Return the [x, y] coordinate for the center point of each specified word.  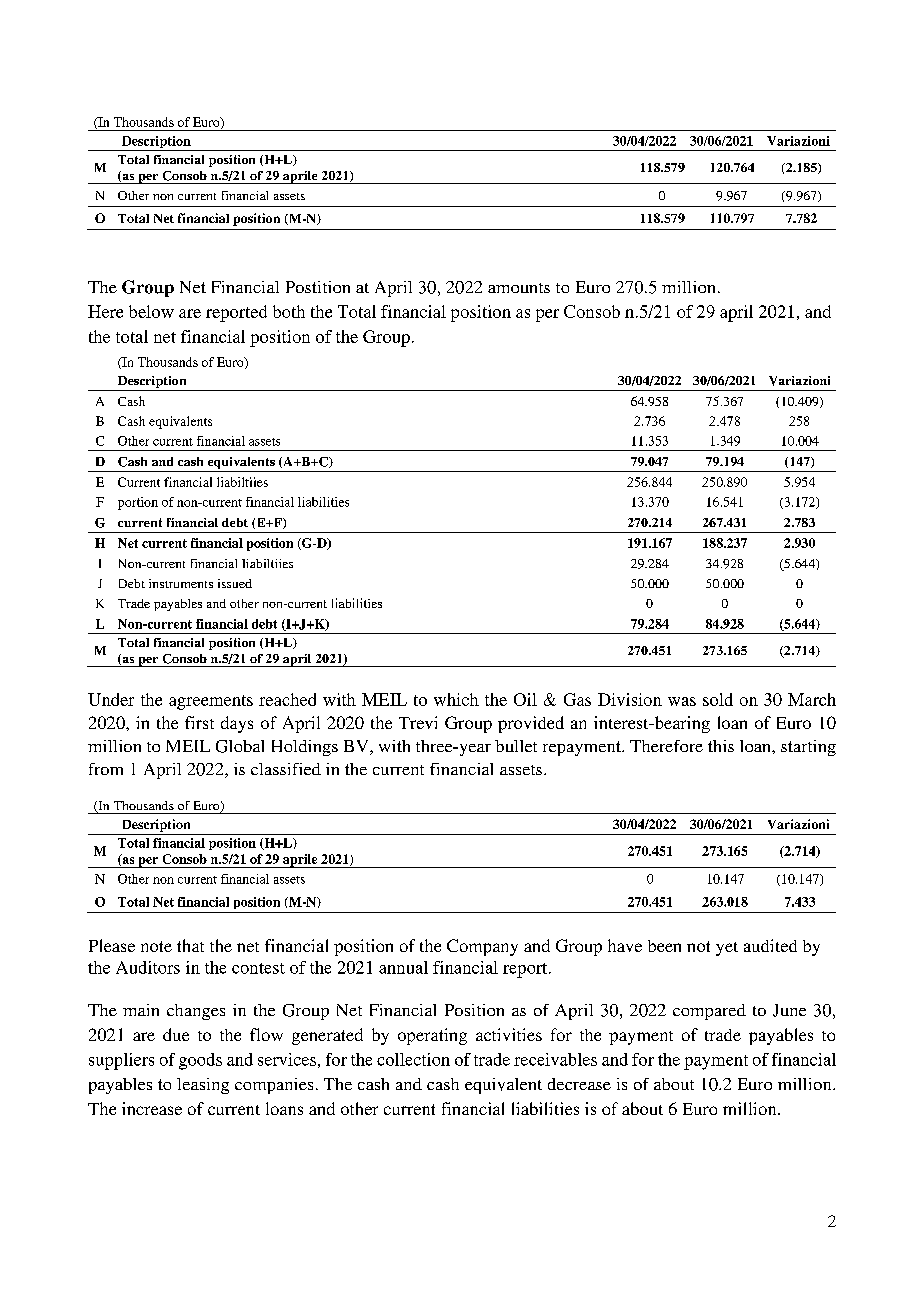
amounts [519, 288]
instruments [181, 583]
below [151, 311]
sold [718, 699]
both [289, 311]
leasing [203, 1086]
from [106, 769]
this [721, 746]
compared [709, 1012]
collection [413, 1059]
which [456, 699]
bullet [516, 746]
